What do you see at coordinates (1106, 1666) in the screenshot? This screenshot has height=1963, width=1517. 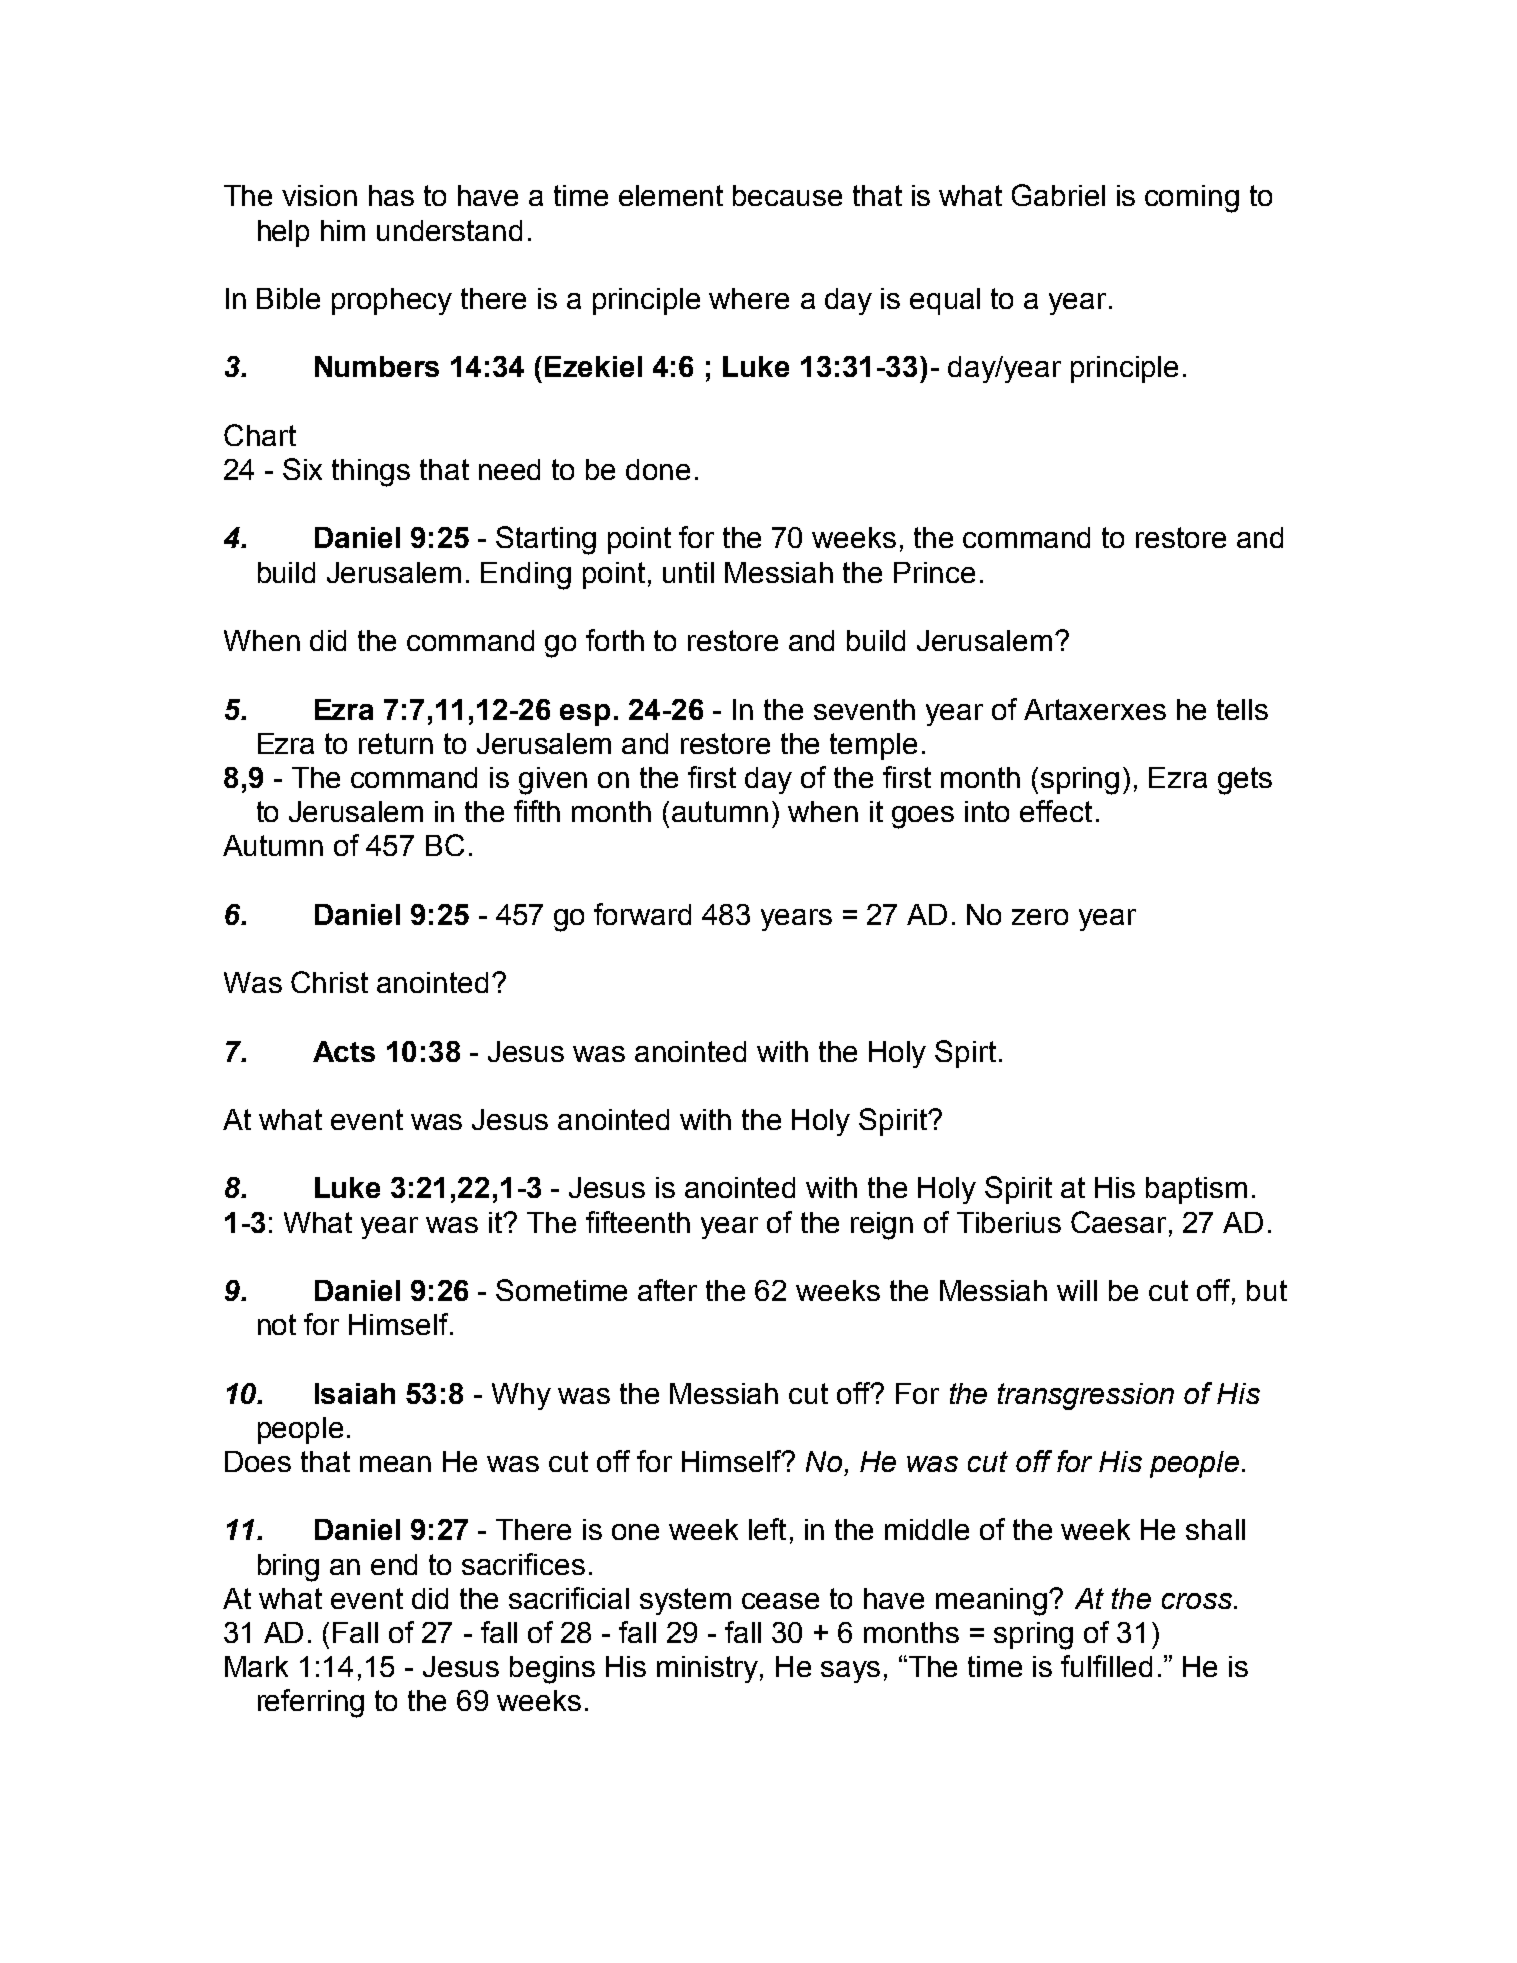 I see `fulfilled` at bounding box center [1106, 1666].
